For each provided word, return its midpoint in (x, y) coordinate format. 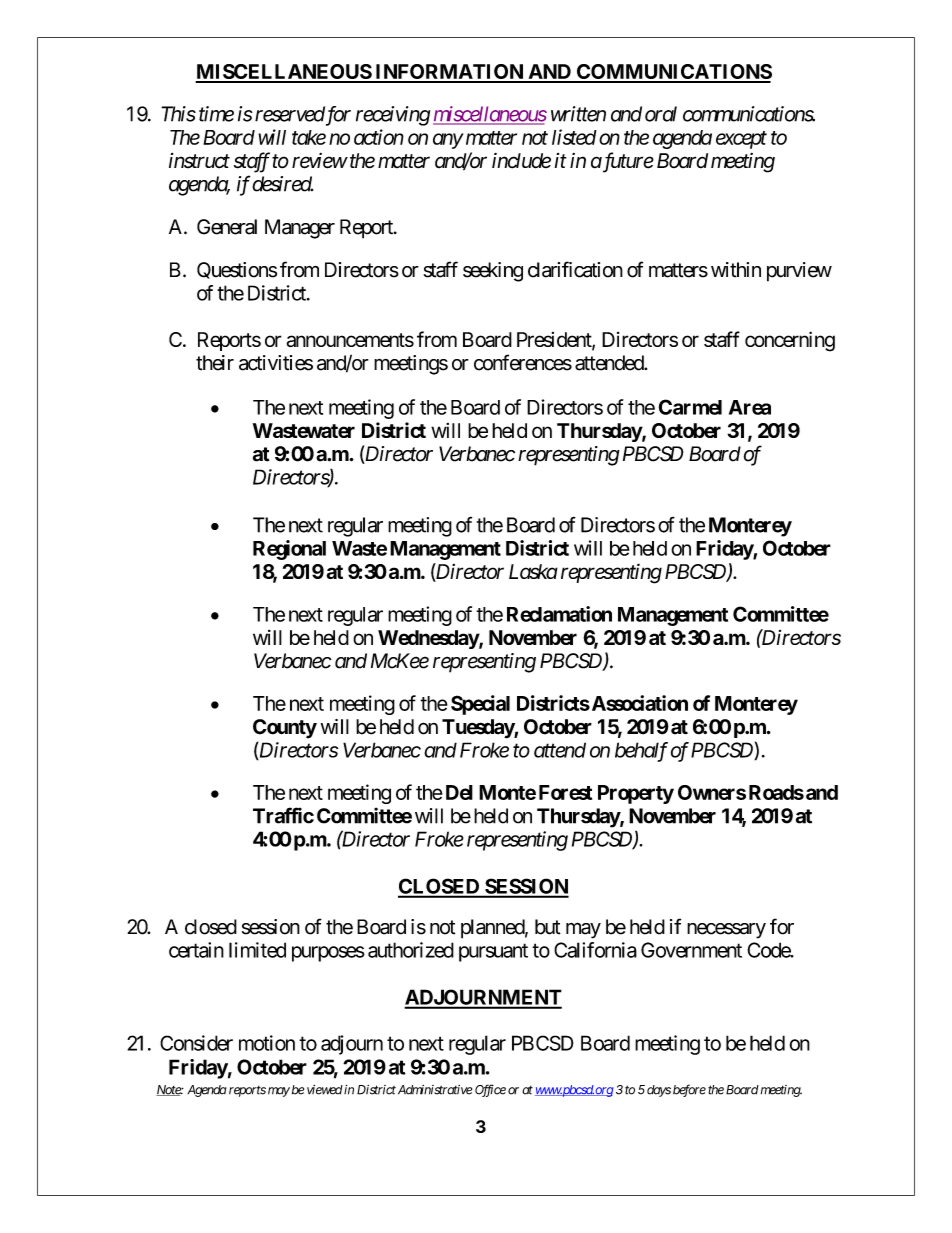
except (741, 140)
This (178, 114)
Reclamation (559, 614)
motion (267, 1043)
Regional (289, 550)
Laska (533, 571)
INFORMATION (449, 73)
